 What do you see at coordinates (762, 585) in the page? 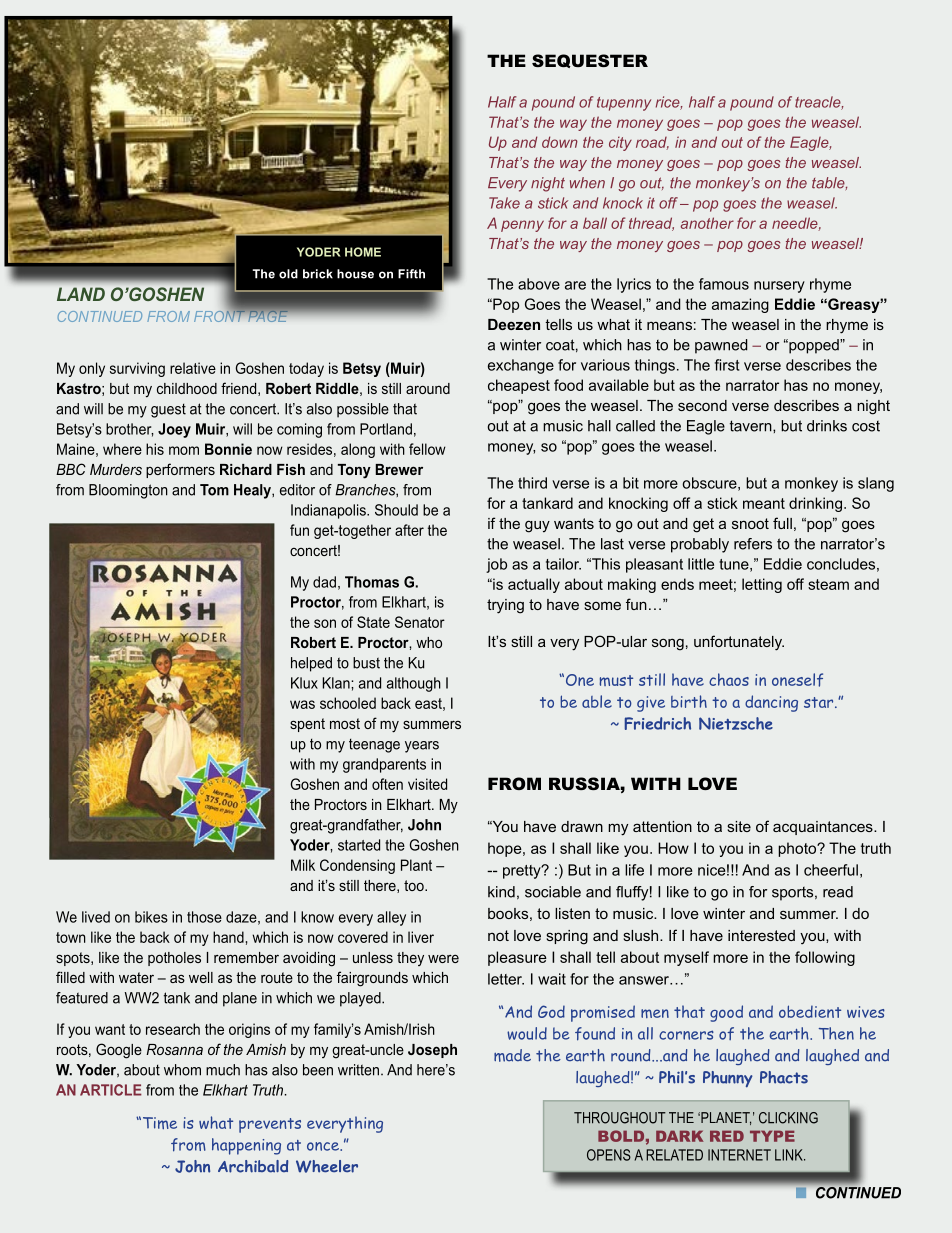
I see `letting` at bounding box center [762, 585].
